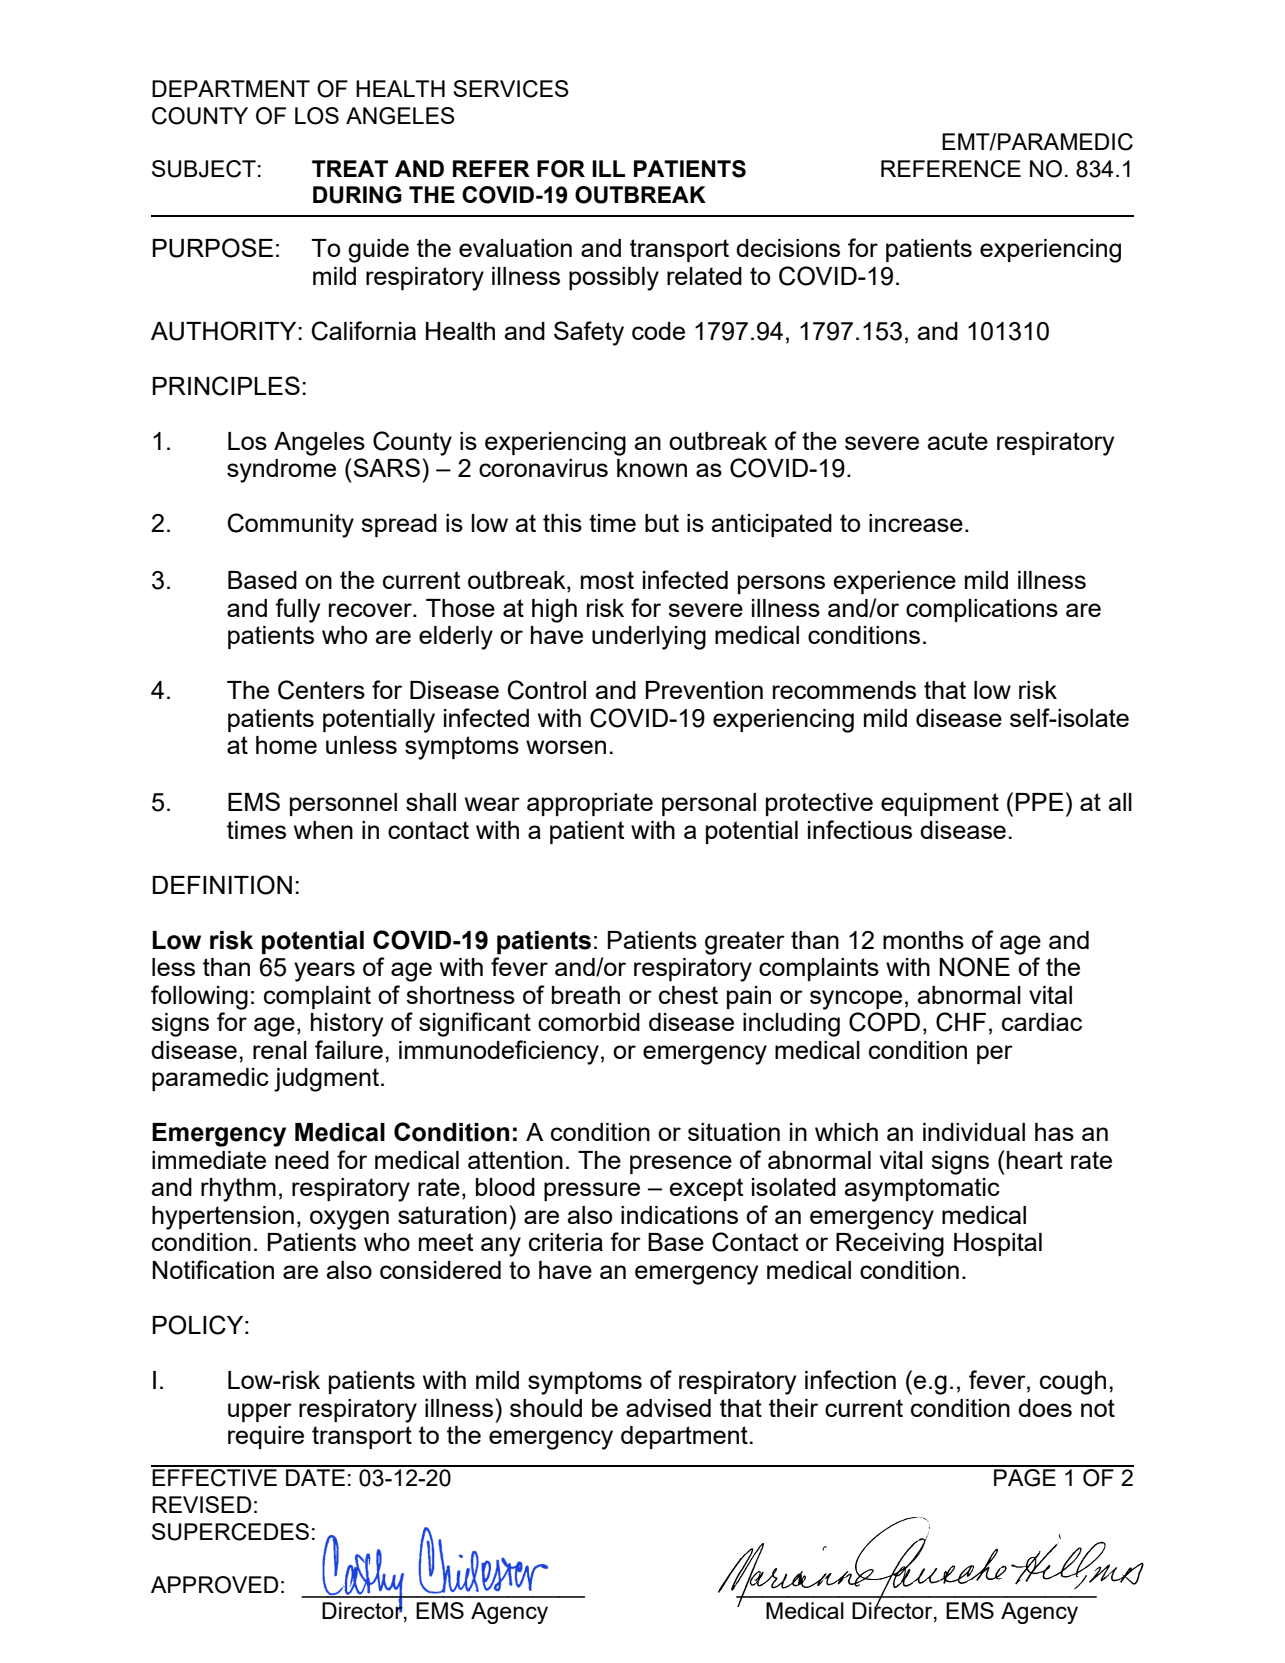  What do you see at coordinates (214, 1585) in the image?
I see `APPROVED` at bounding box center [214, 1585].
